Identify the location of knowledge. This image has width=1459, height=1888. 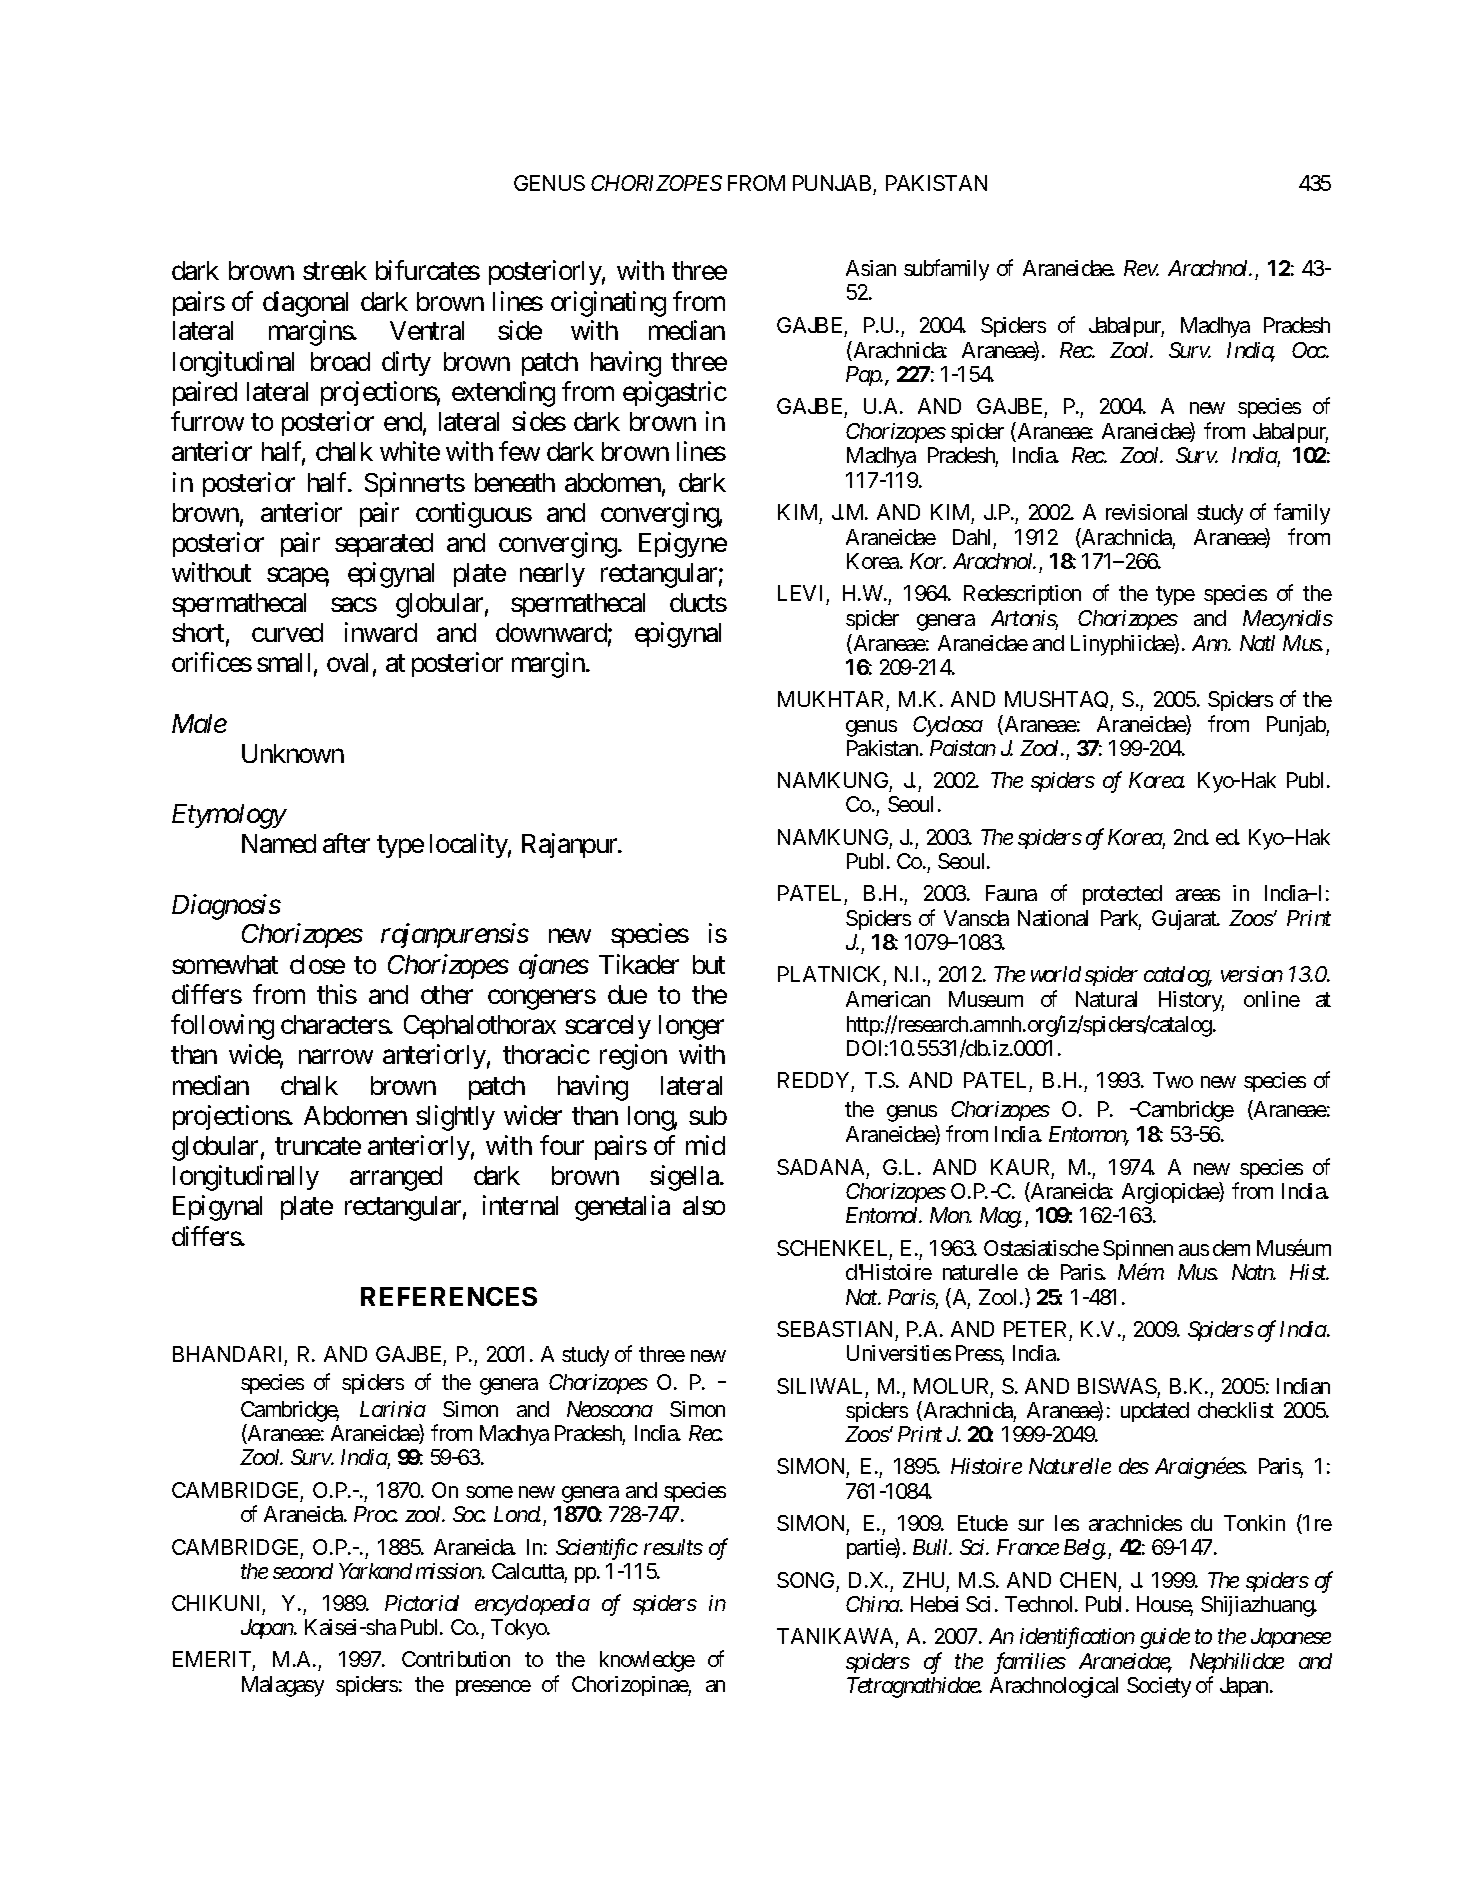
(647, 1661).
